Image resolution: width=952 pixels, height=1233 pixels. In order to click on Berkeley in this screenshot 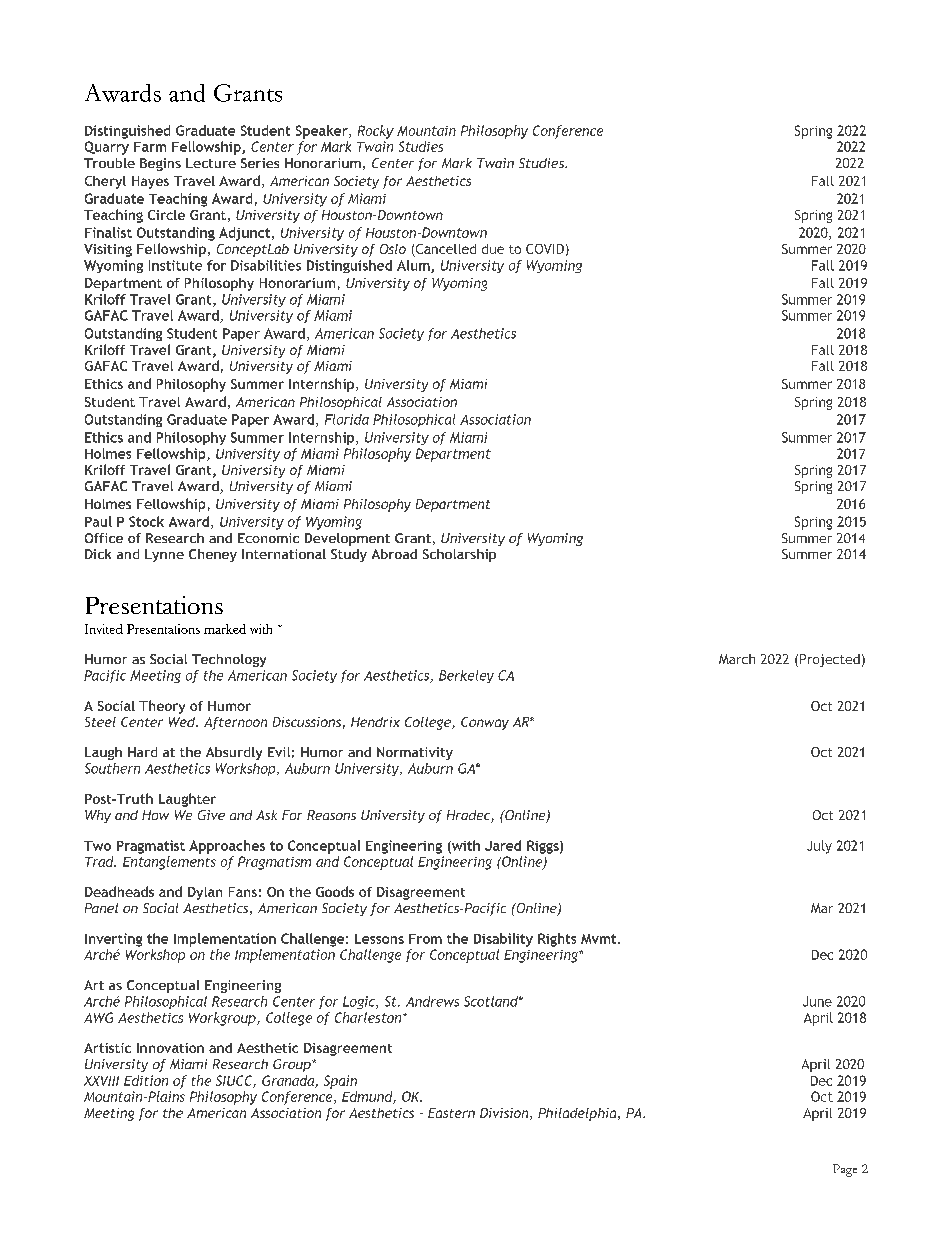, I will do `click(466, 676)`.
